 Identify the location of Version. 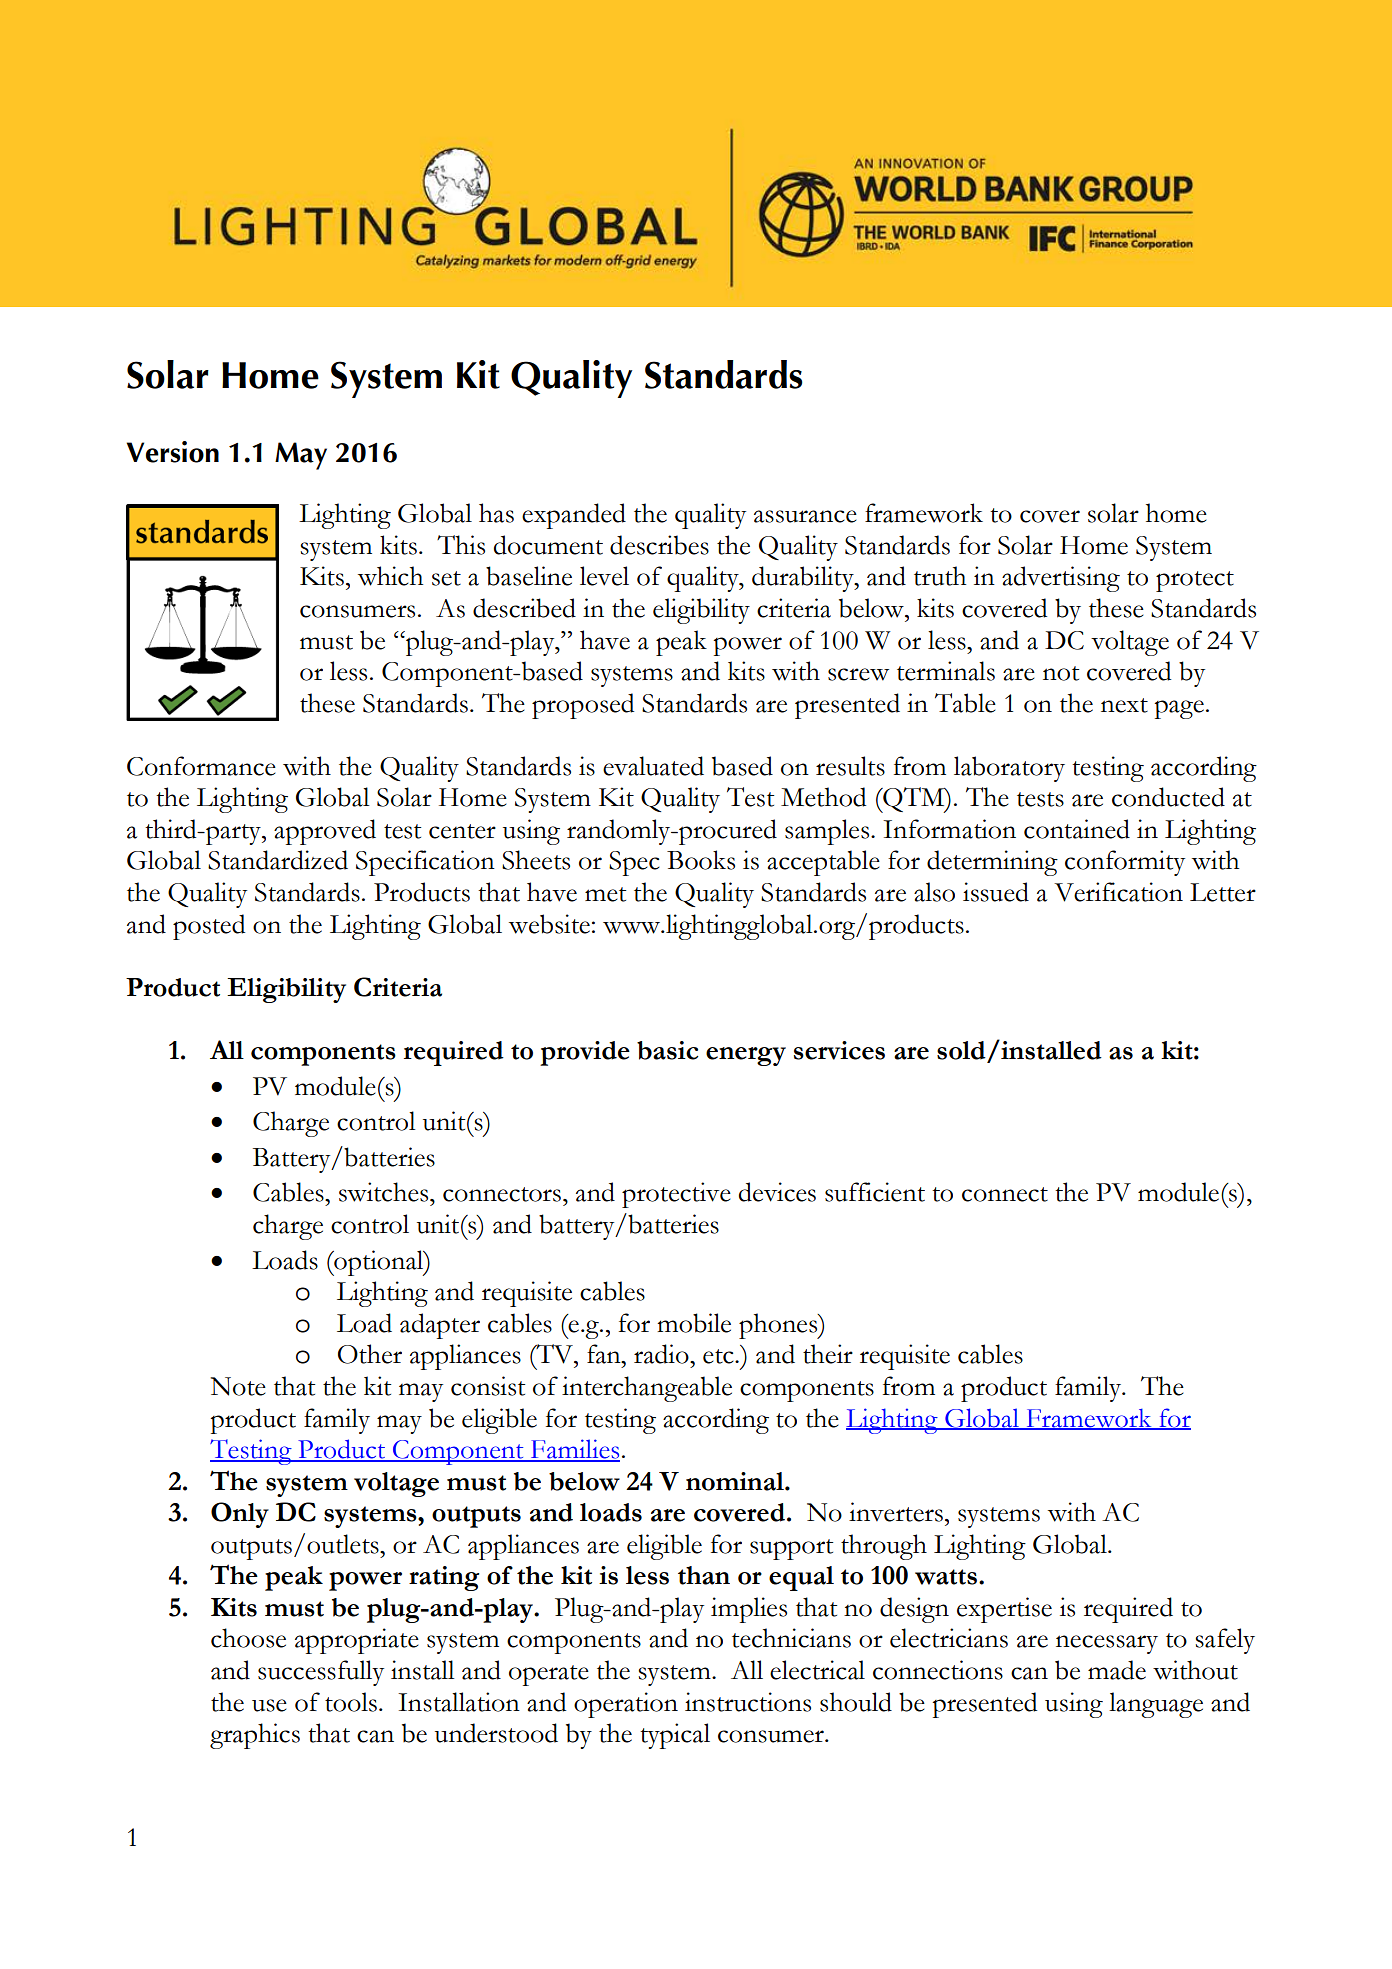
(172, 452).
